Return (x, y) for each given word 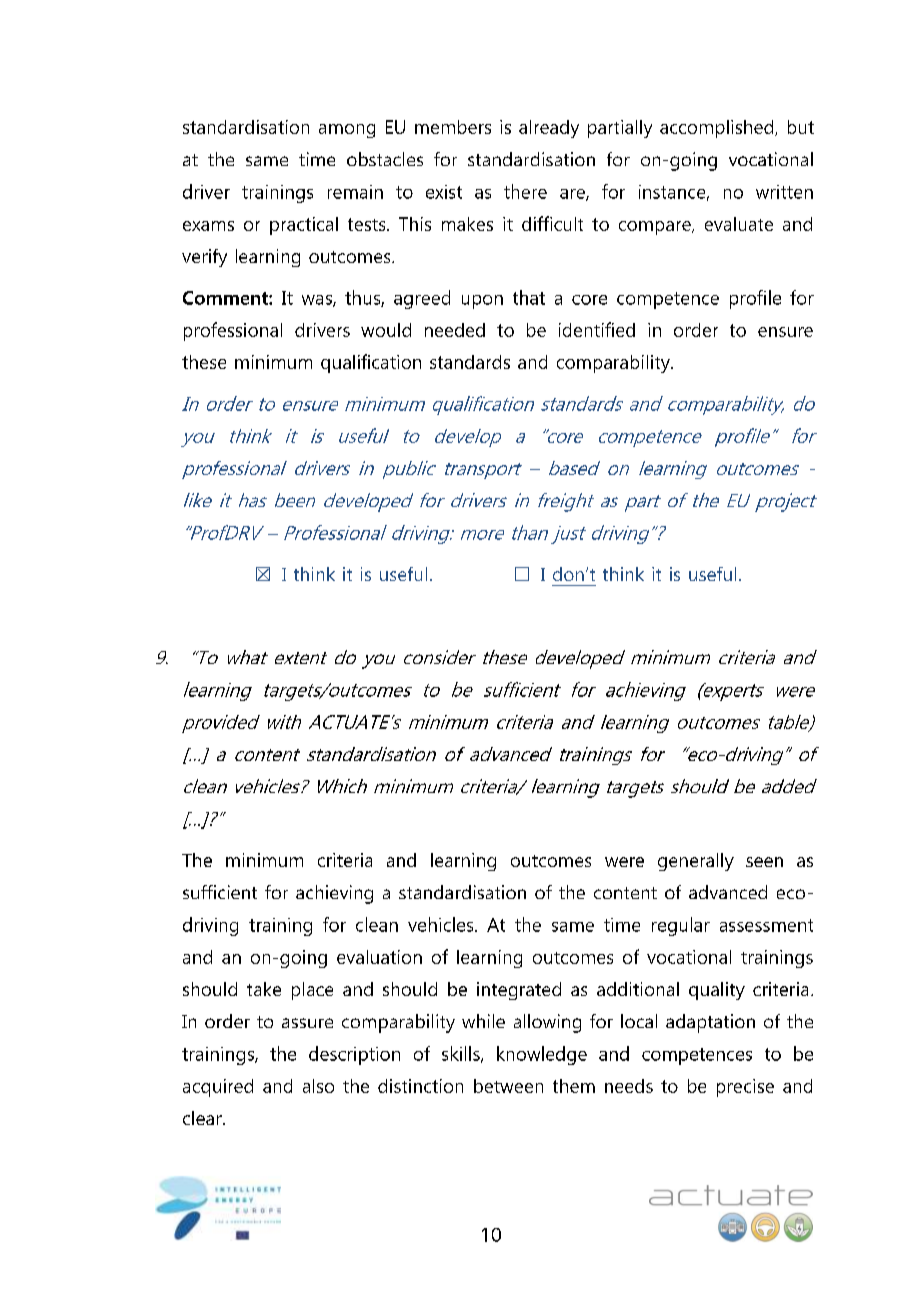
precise (745, 1088)
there (525, 191)
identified (597, 329)
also (318, 1086)
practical (304, 226)
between (508, 1086)
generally (696, 862)
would (386, 330)
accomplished (718, 129)
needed (455, 330)
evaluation (379, 957)
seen (764, 862)
